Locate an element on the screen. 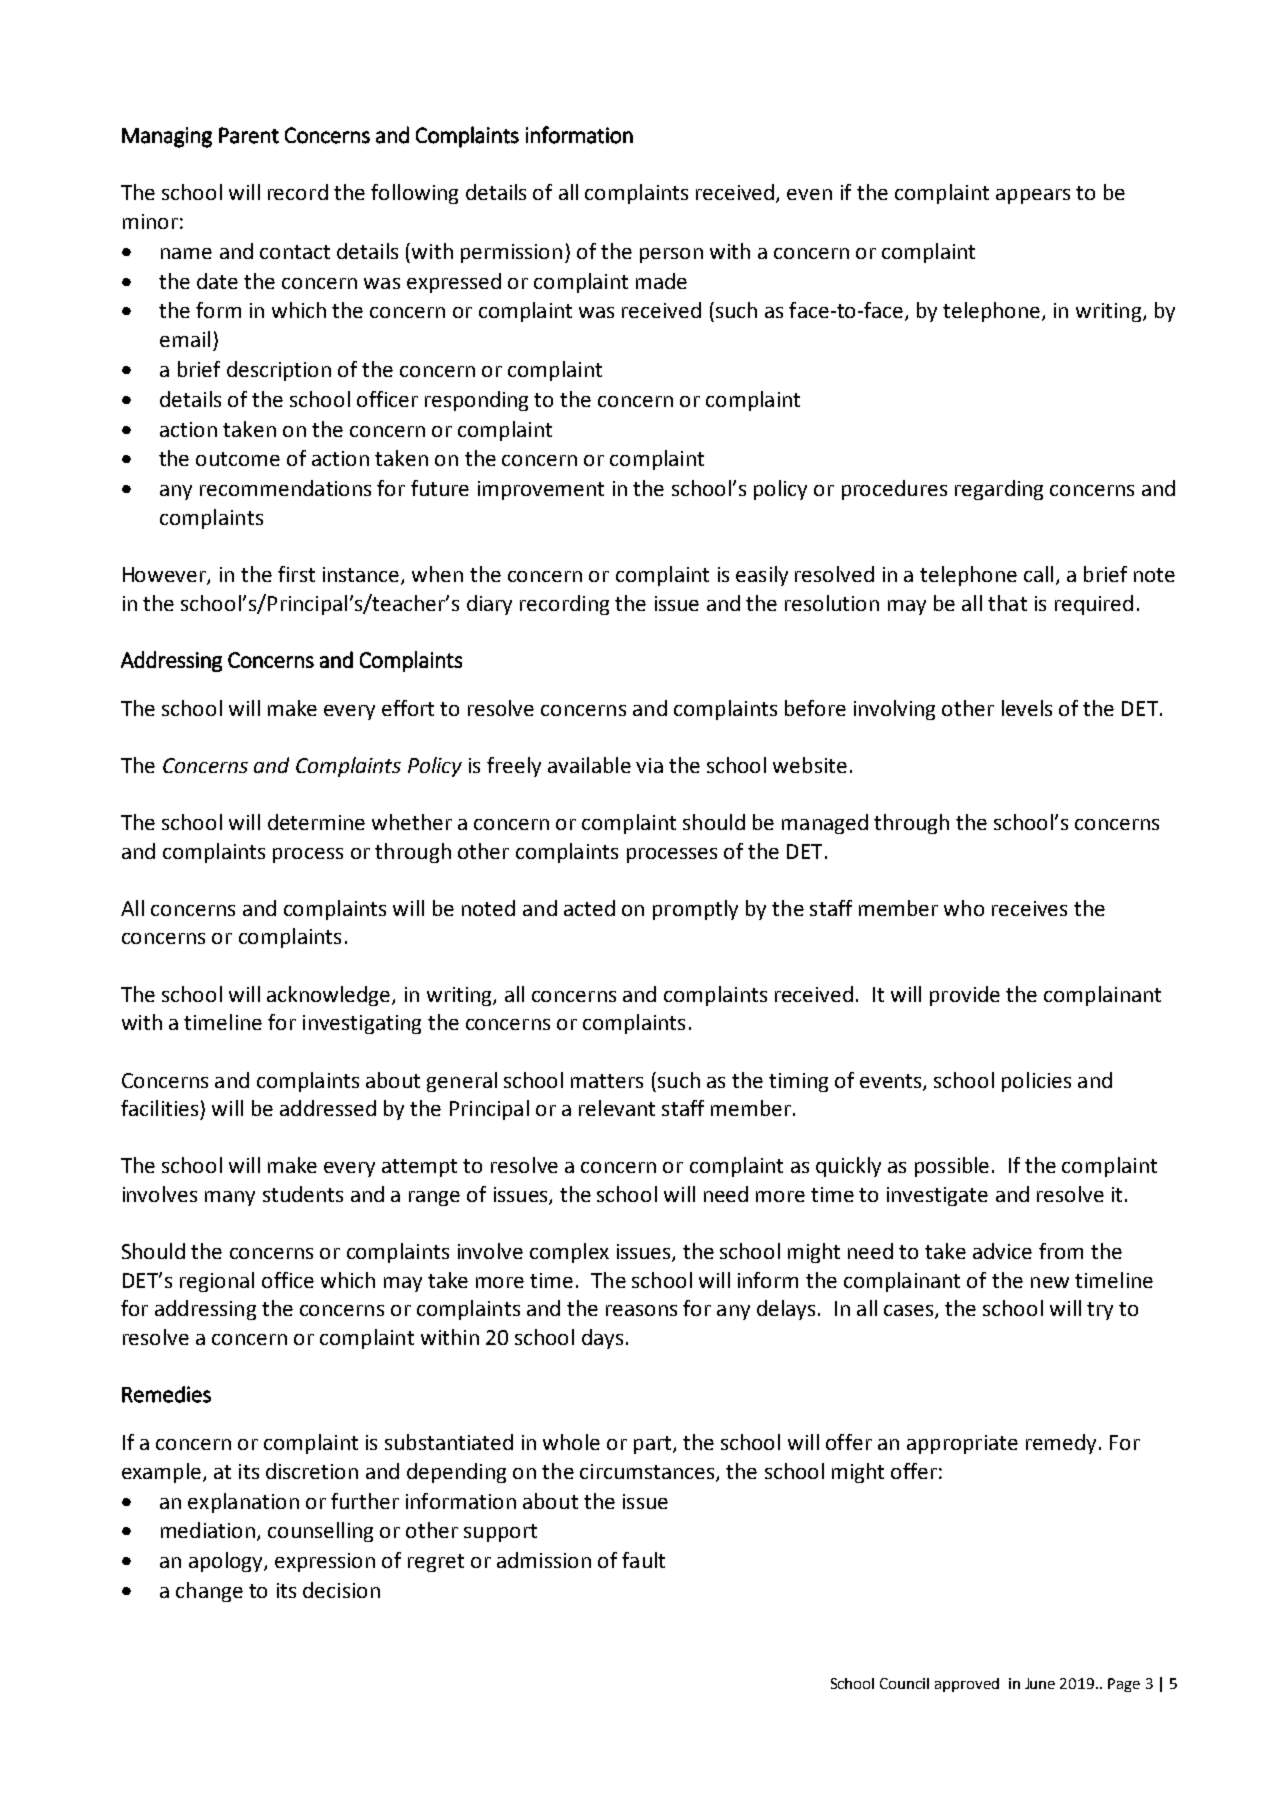  fault is located at coordinates (643, 1560).
